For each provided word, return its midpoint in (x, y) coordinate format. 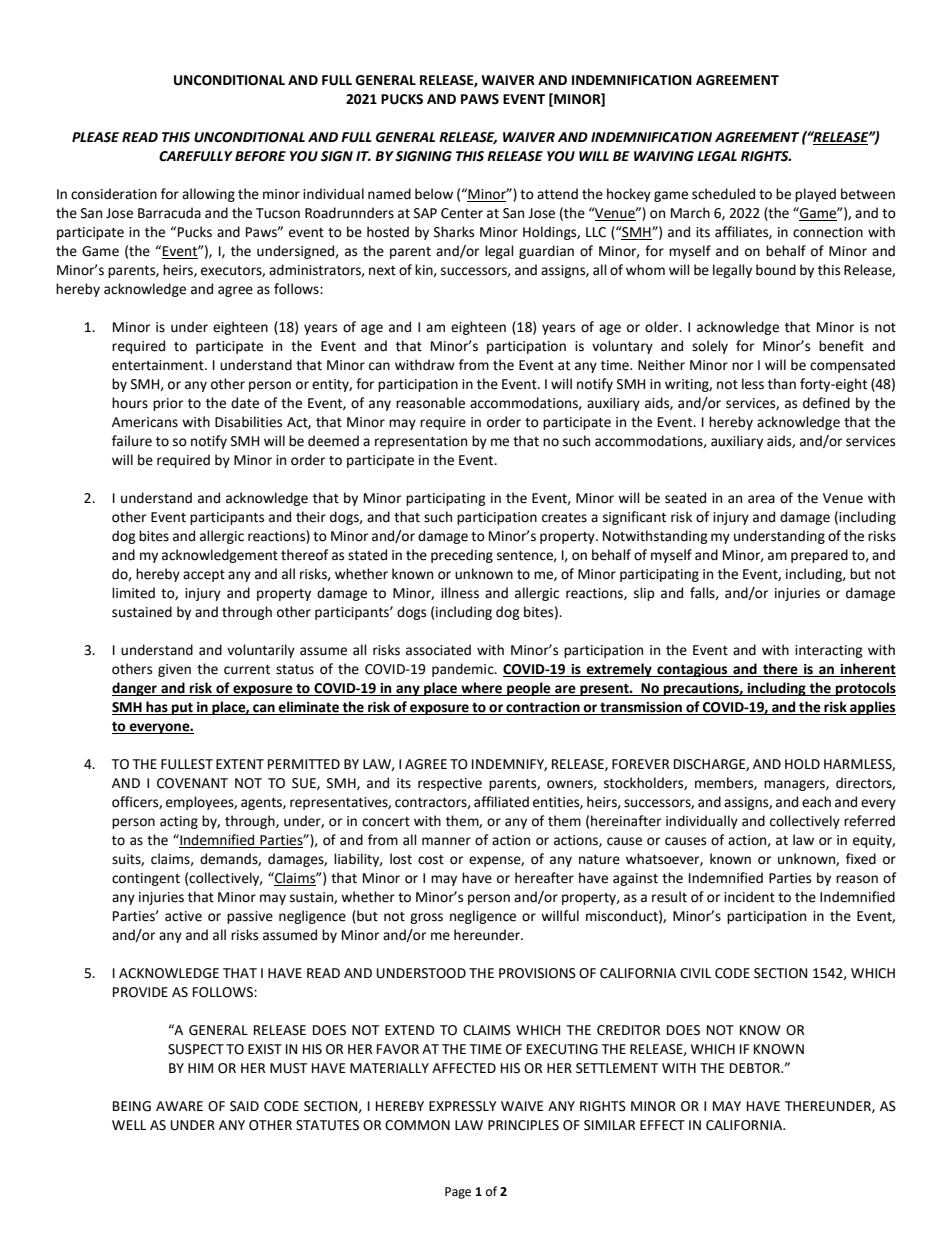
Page (458, 1193)
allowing (208, 195)
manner (446, 841)
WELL (129, 1125)
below (434, 194)
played (815, 195)
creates (564, 518)
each (816, 802)
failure (132, 441)
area (761, 499)
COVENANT (192, 783)
